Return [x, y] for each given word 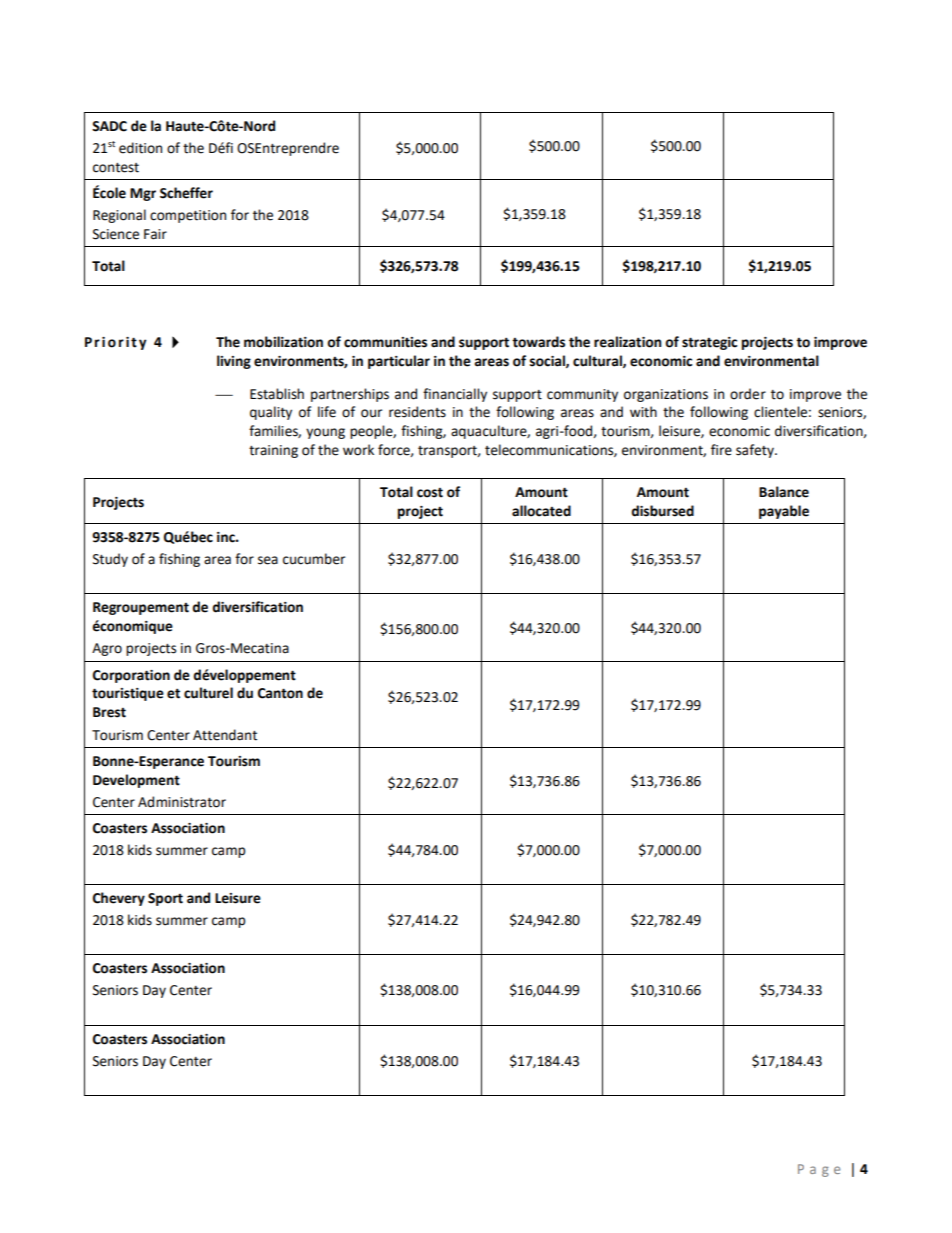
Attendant [225, 735]
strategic [709, 343]
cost [430, 493]
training [273, 451]
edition [140, 148]
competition [188, 216]
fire [721, 450]
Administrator [182, 802]
